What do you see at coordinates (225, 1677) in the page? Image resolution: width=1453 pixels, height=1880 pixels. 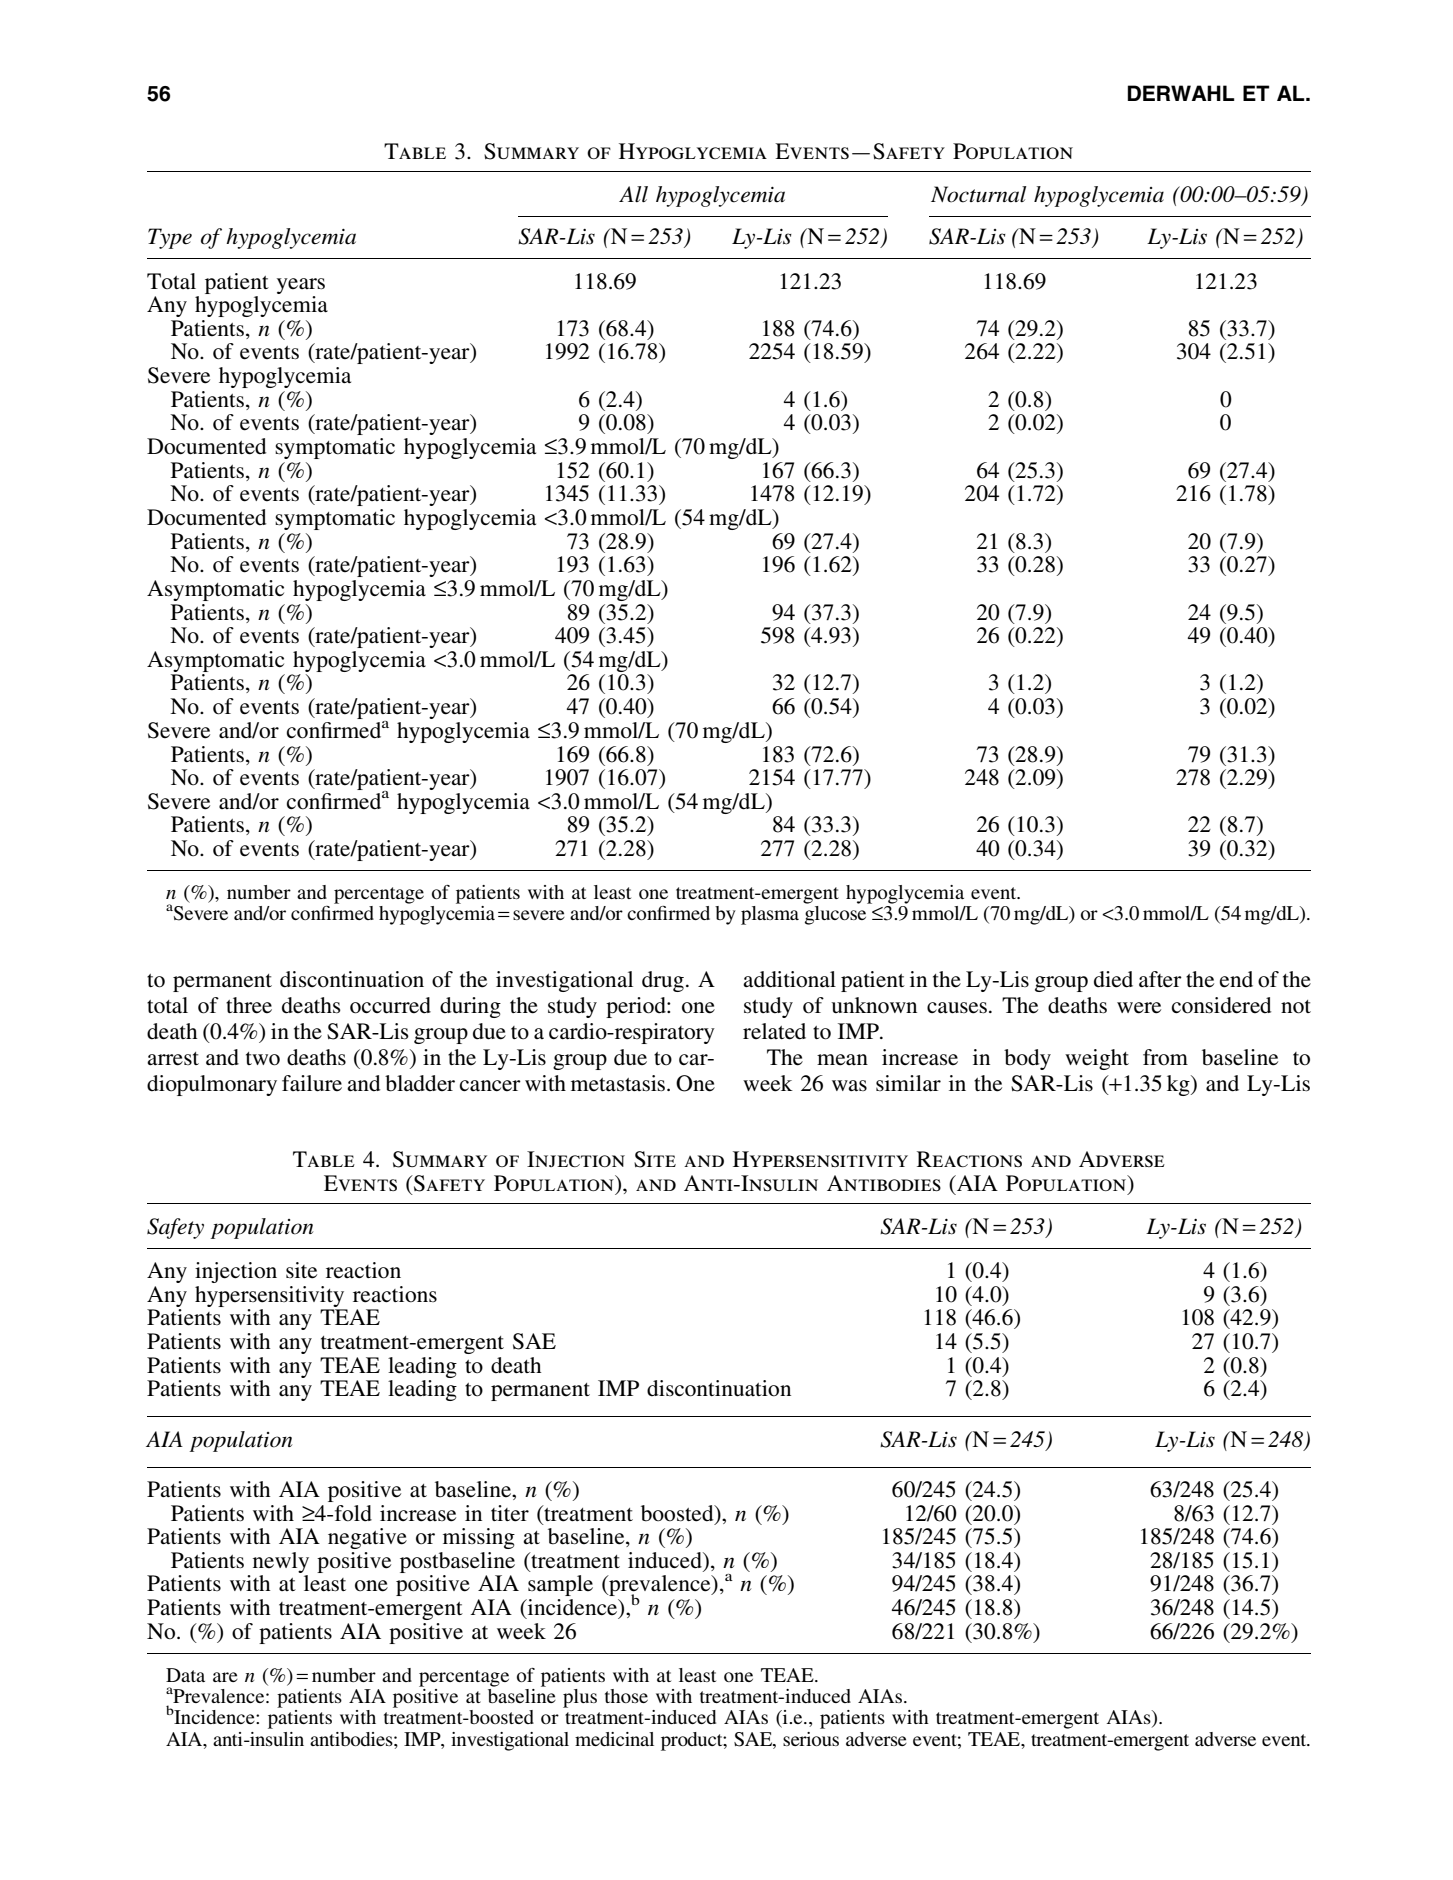 I see `are` at bounding box center [225, 1677].
